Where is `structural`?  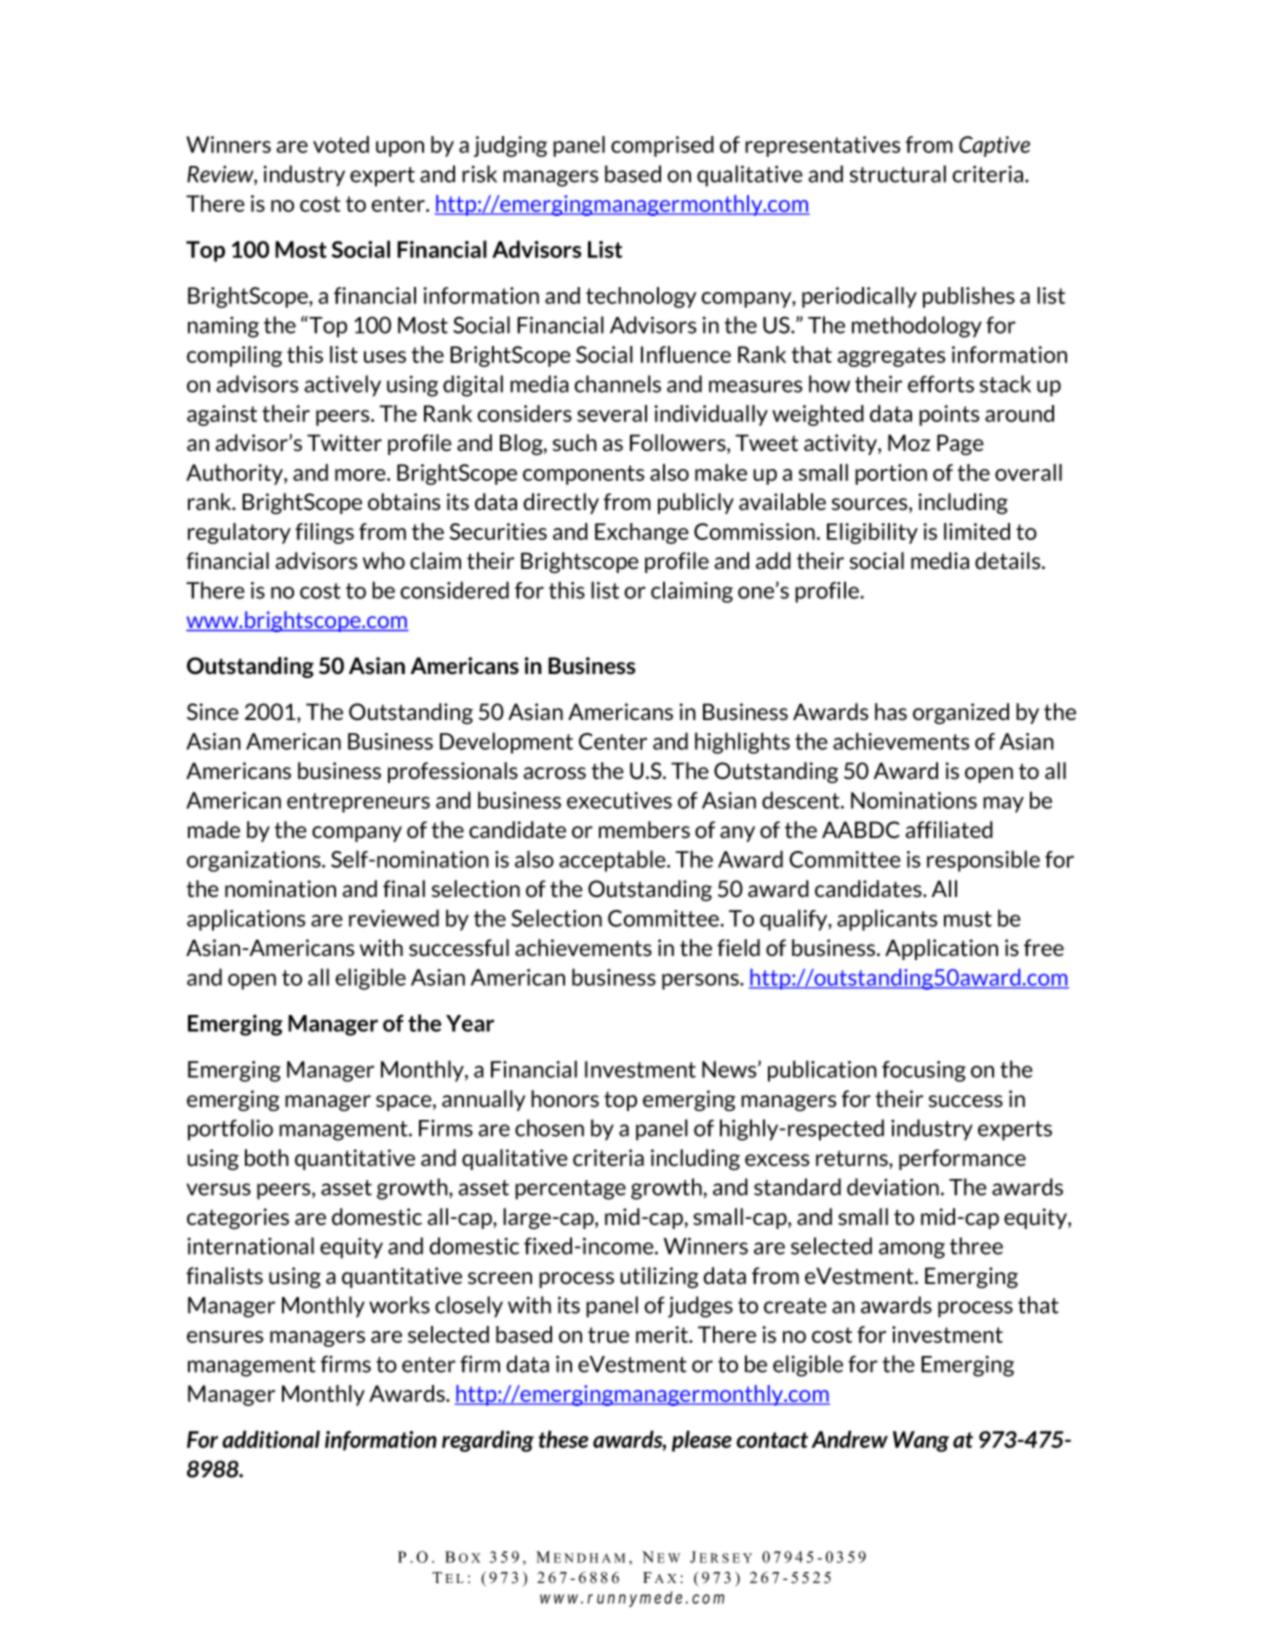
structural is located at coordinates (898, 174).
